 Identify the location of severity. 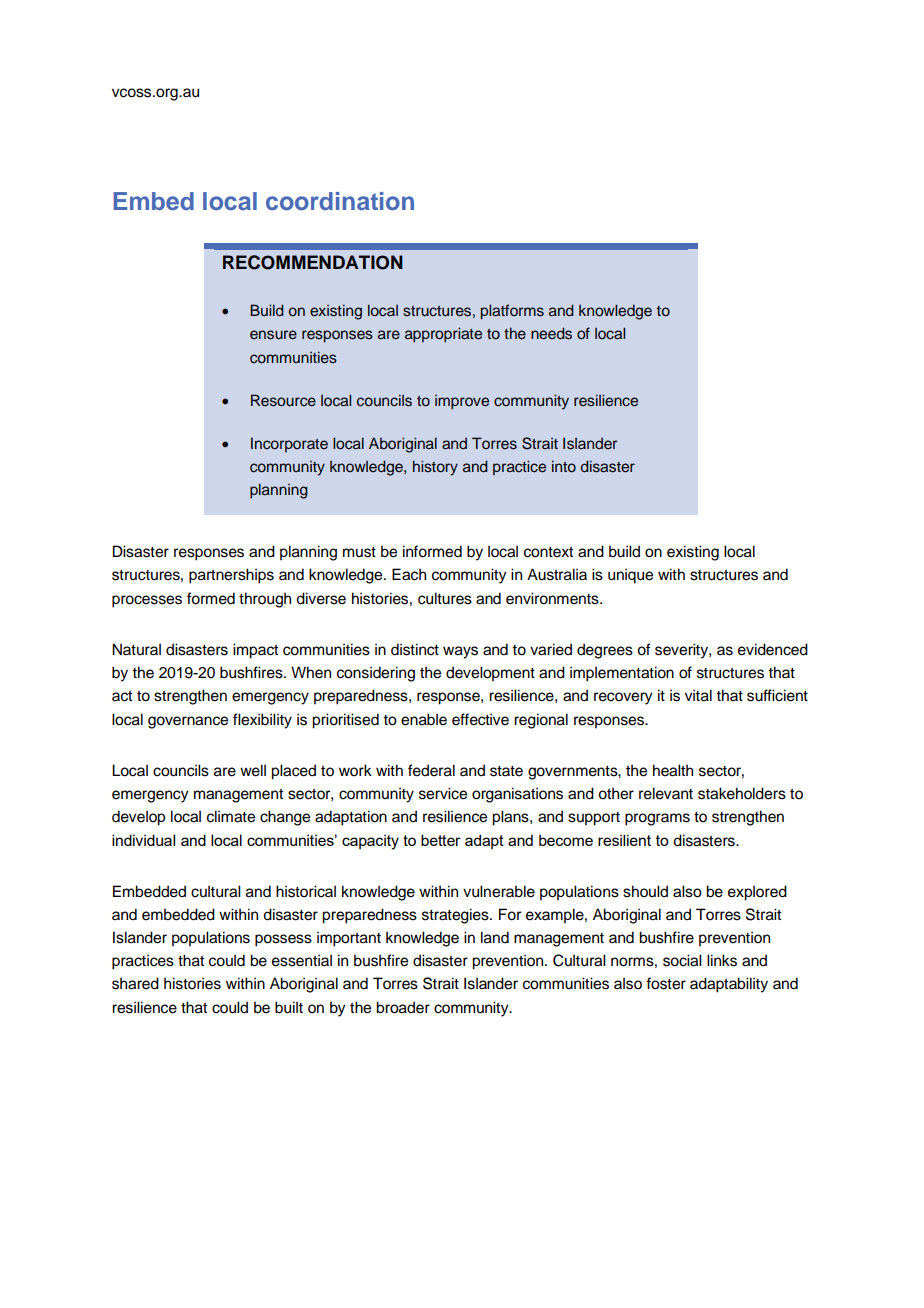
(682, 651).
